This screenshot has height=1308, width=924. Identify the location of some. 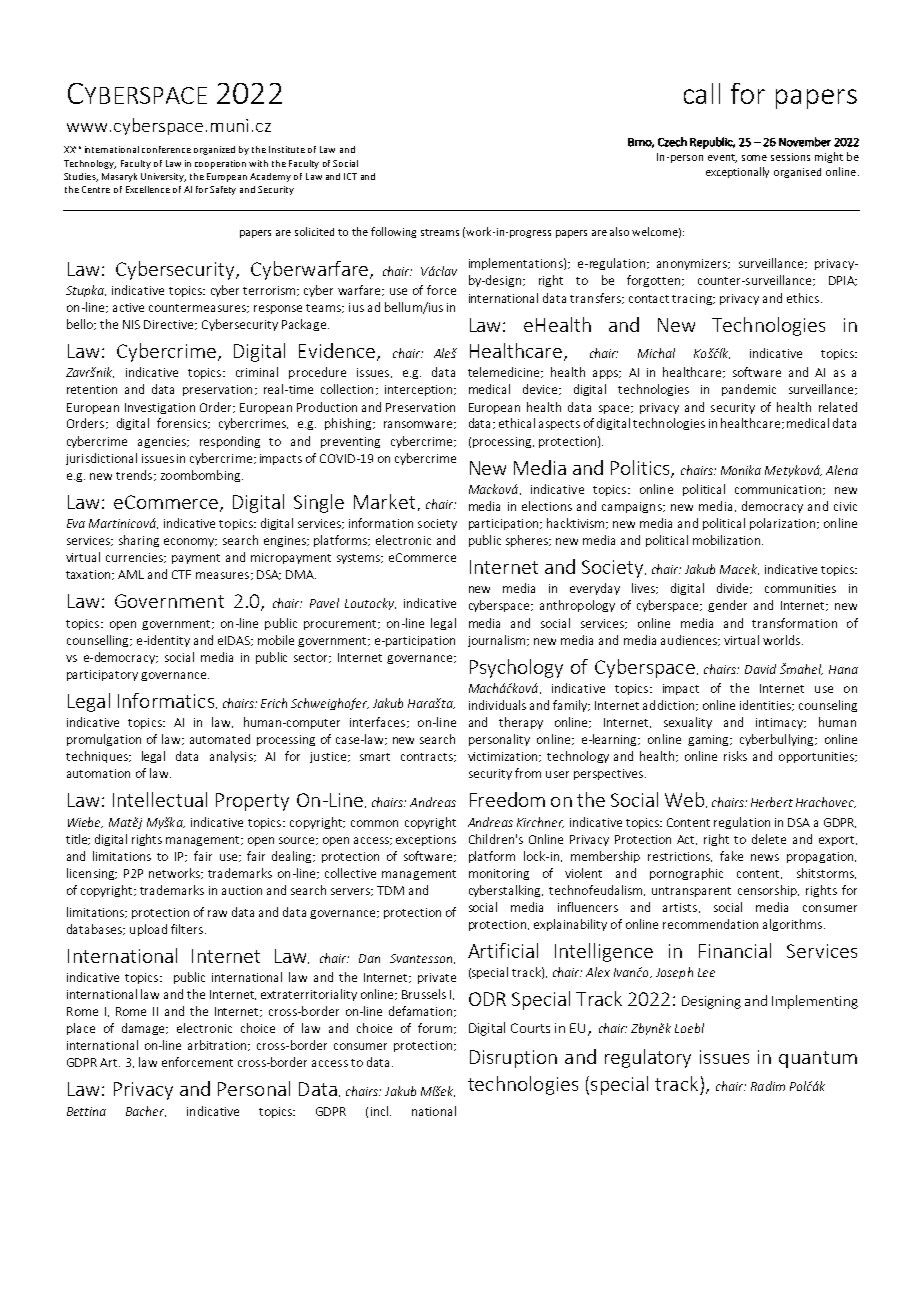
(754, 158).
